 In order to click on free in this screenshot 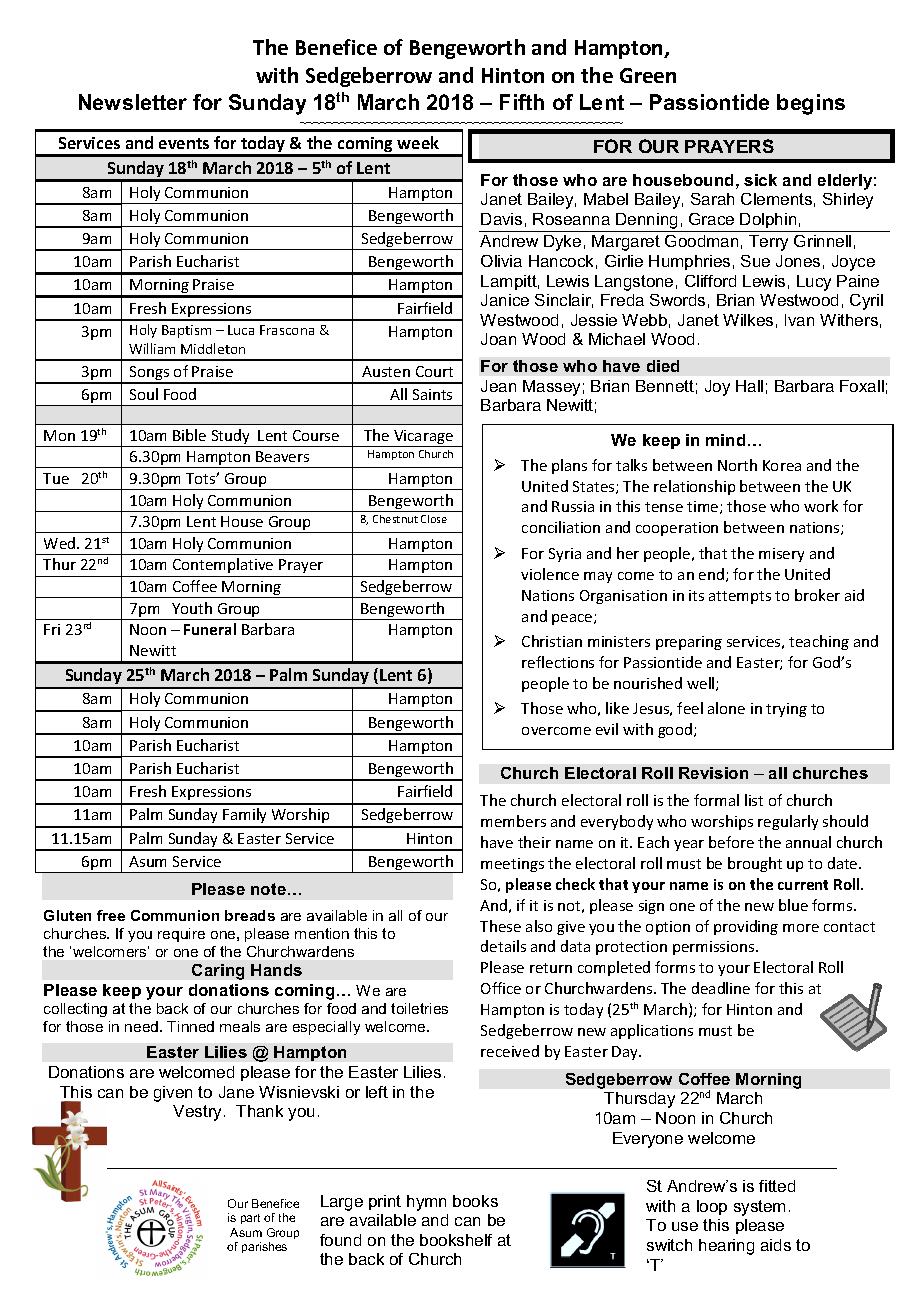, I will do `click(111, 915)`.
